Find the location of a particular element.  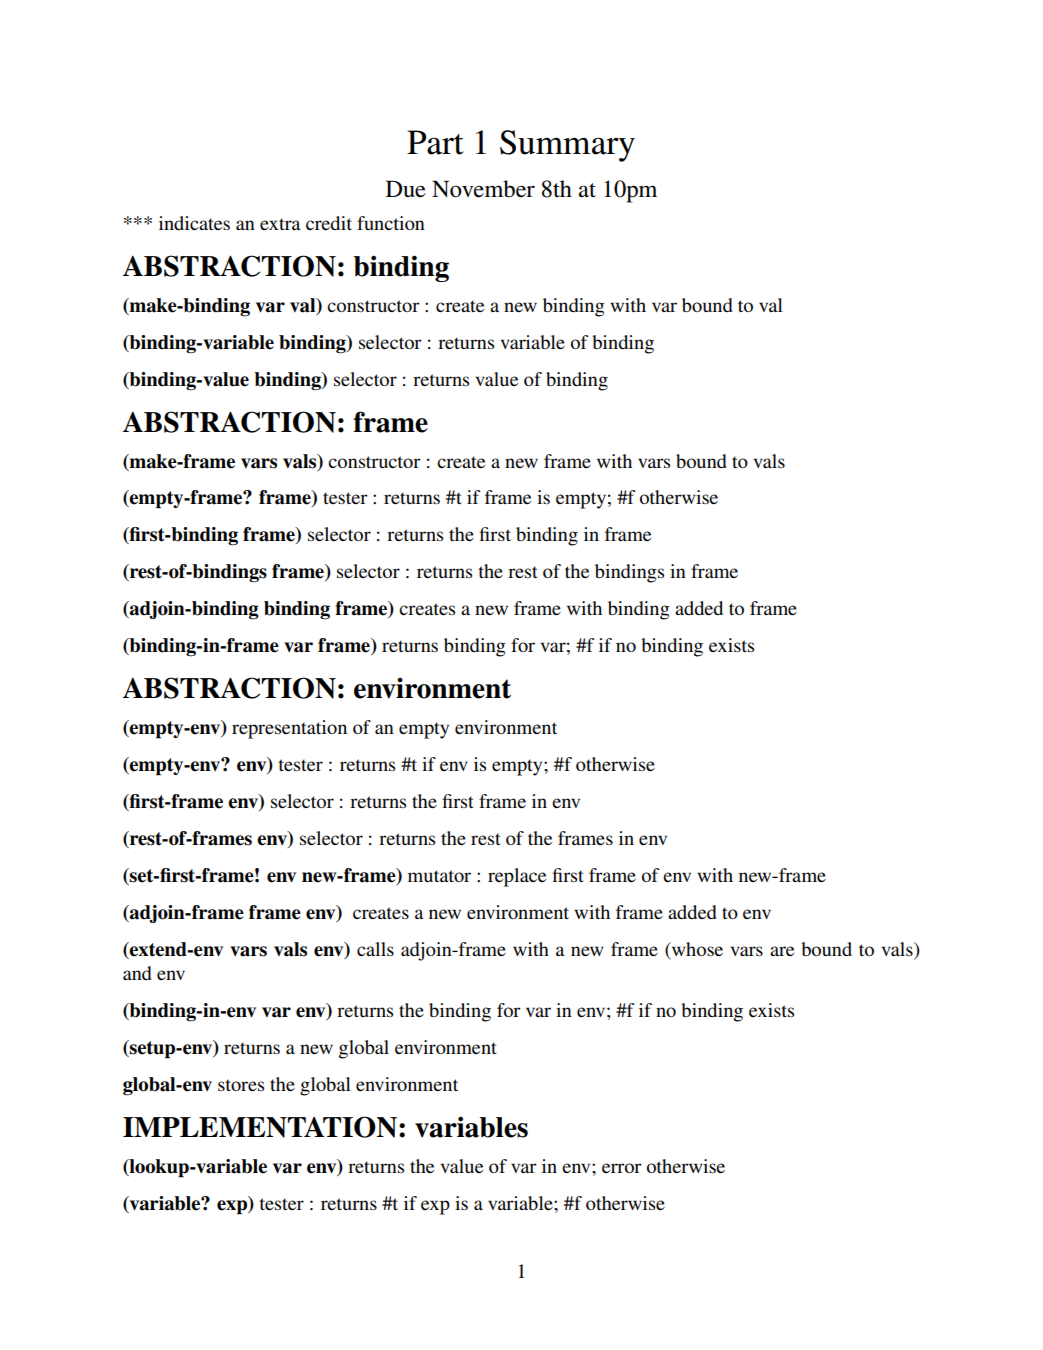

IMPLEMENTATION is located at coordinates (260, 1127).
